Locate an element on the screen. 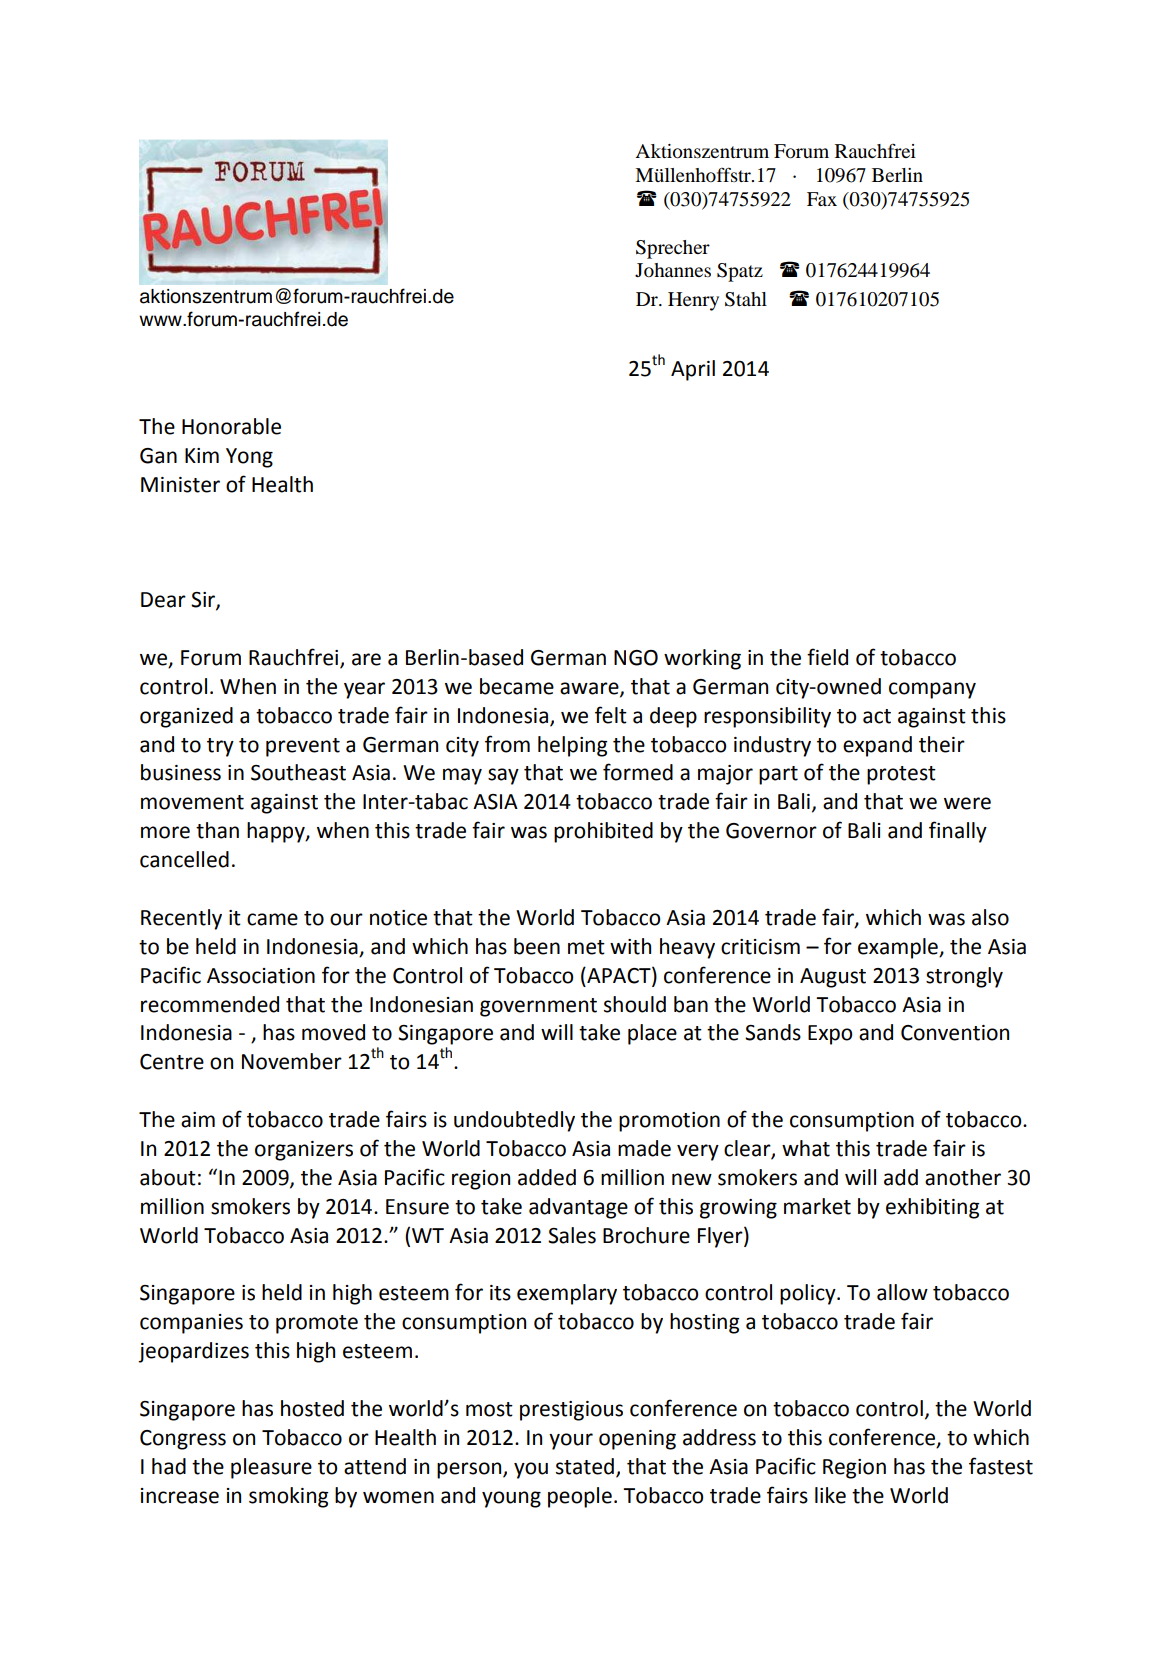 This screenshot has height=1660, width=1173. stated is located at coordinates (585, 1466).
